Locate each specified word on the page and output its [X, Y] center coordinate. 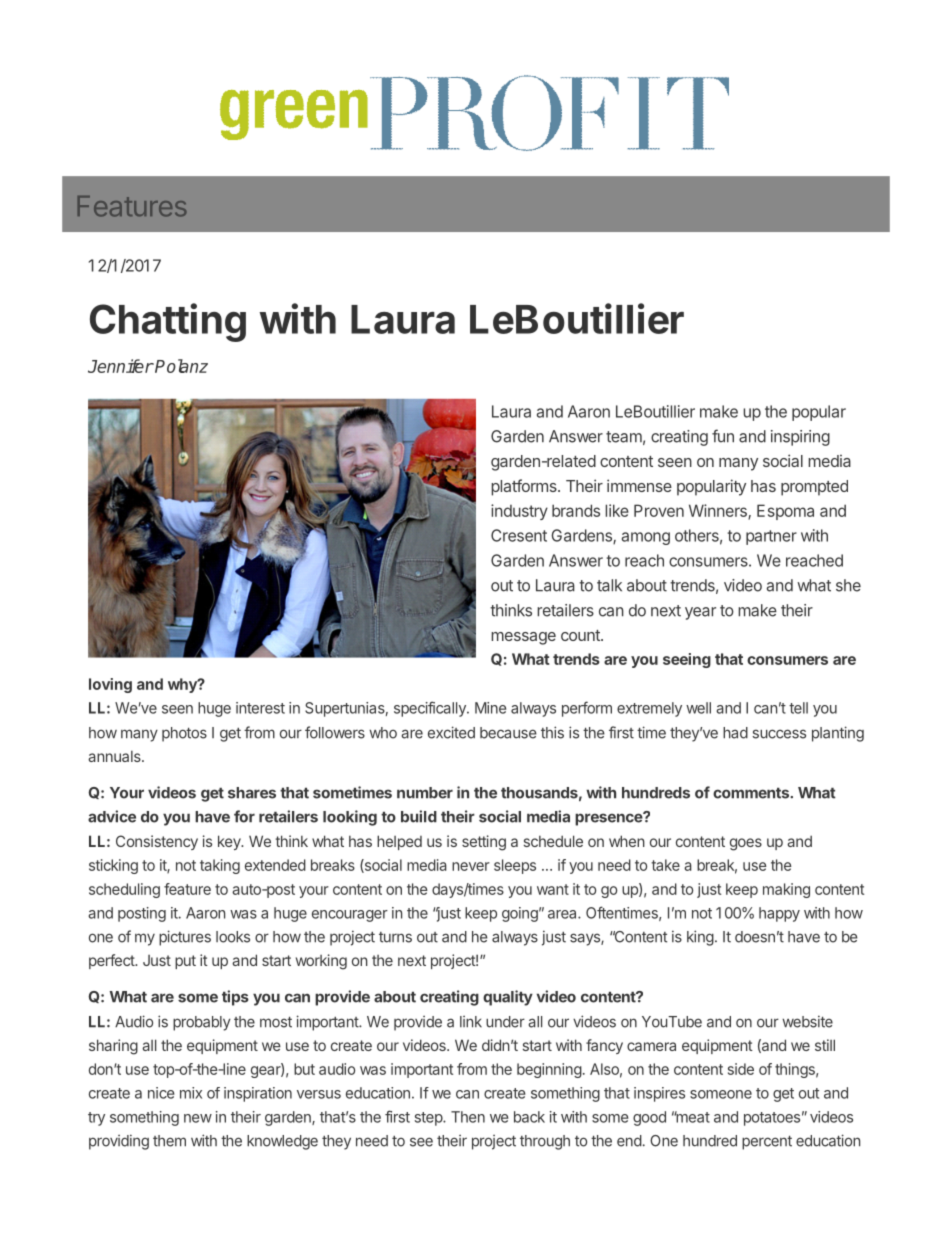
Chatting [168, 322]
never [471, 866]
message [523, 638]
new [198, 1118]
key [230, 842]
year [700, 613]
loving [110, 685]
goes [746, 844]
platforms [525, 487]
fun [723, 436]
